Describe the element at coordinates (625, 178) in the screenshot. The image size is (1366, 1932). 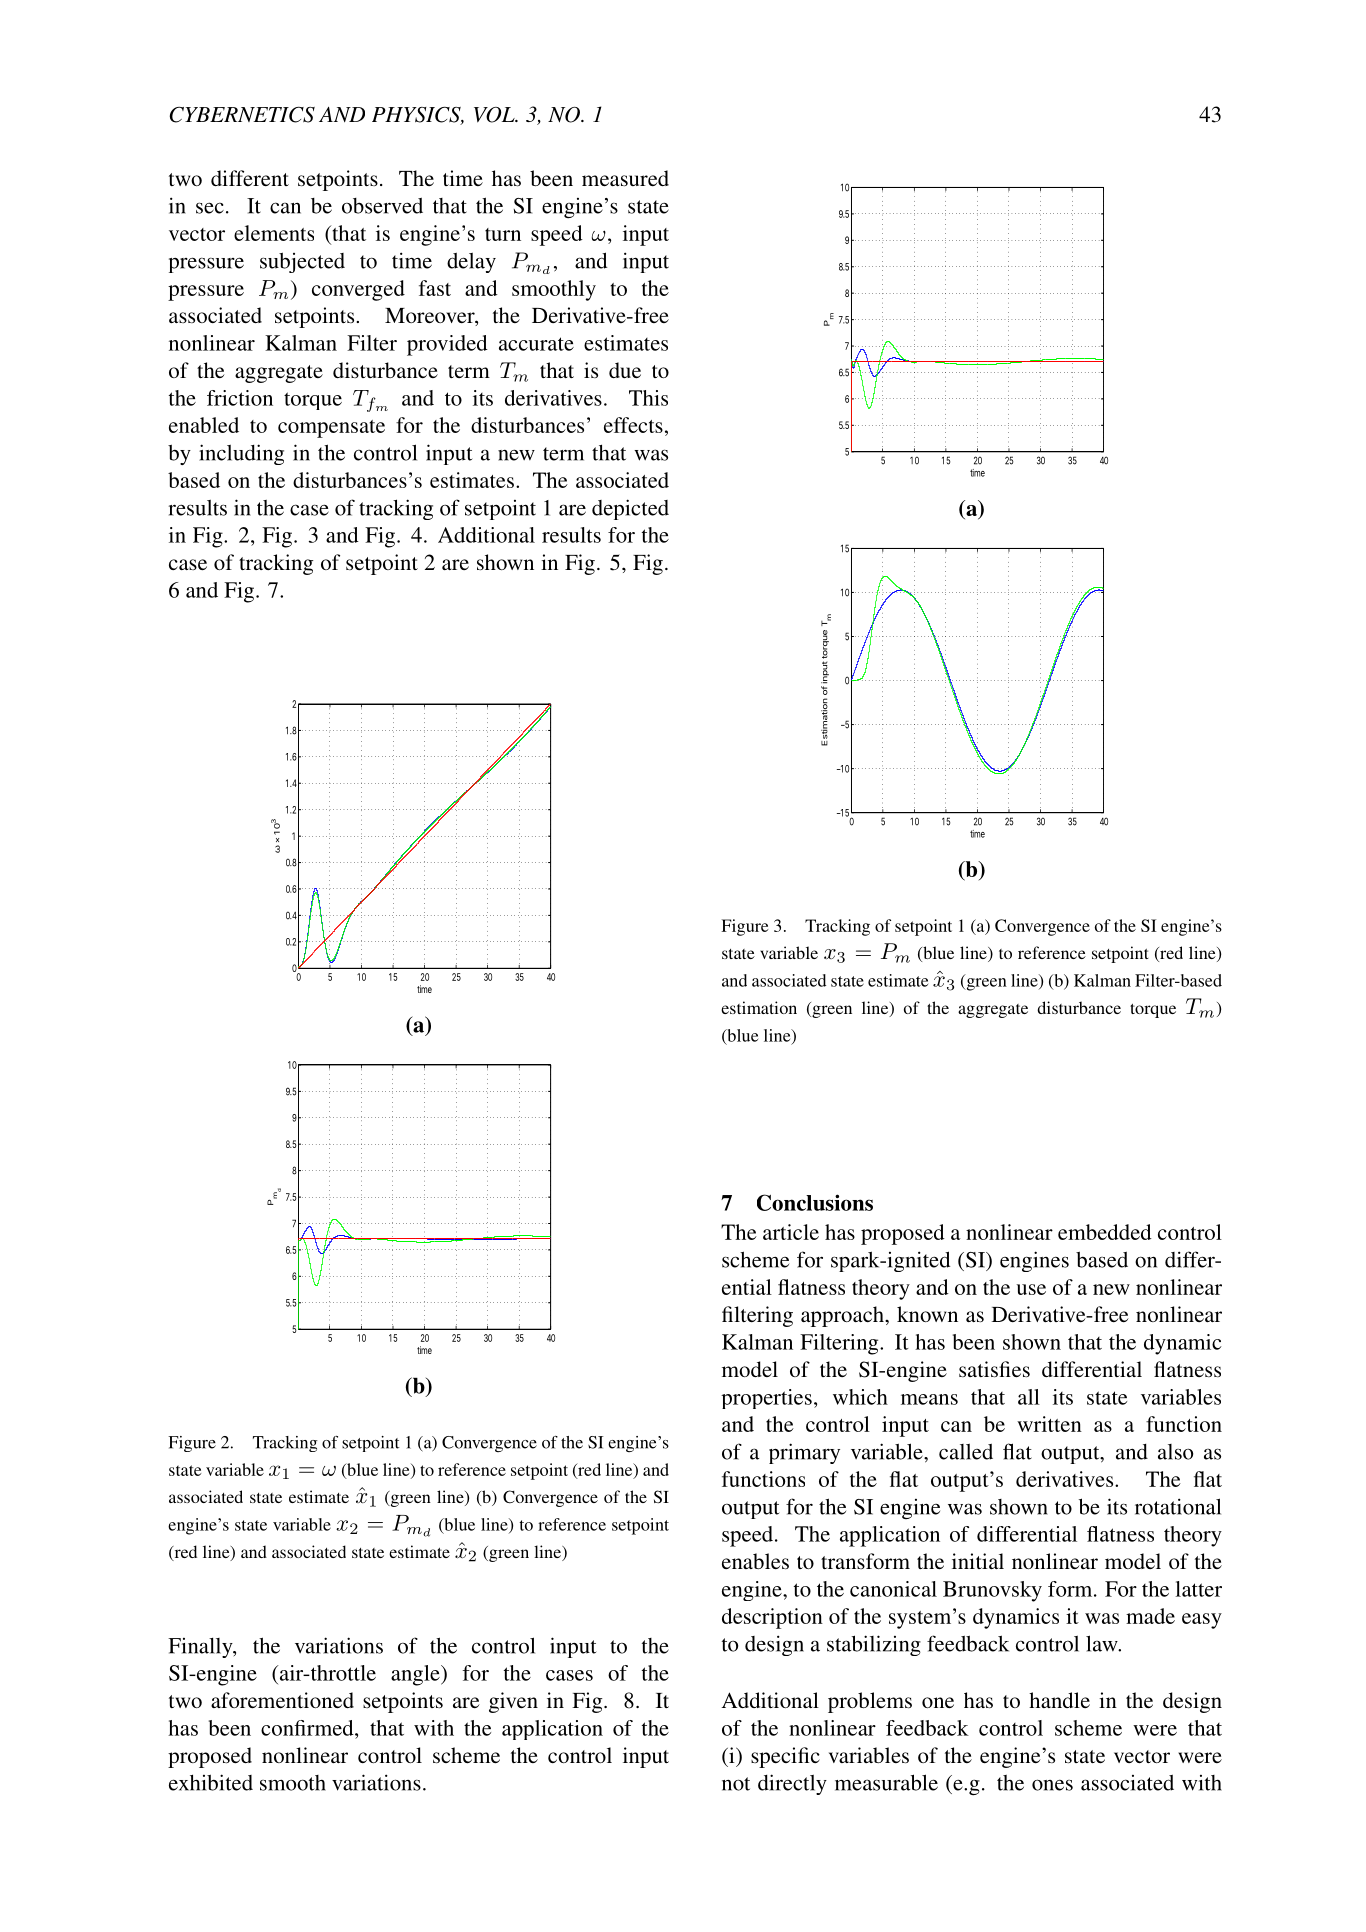
I see `measured` at that location.
